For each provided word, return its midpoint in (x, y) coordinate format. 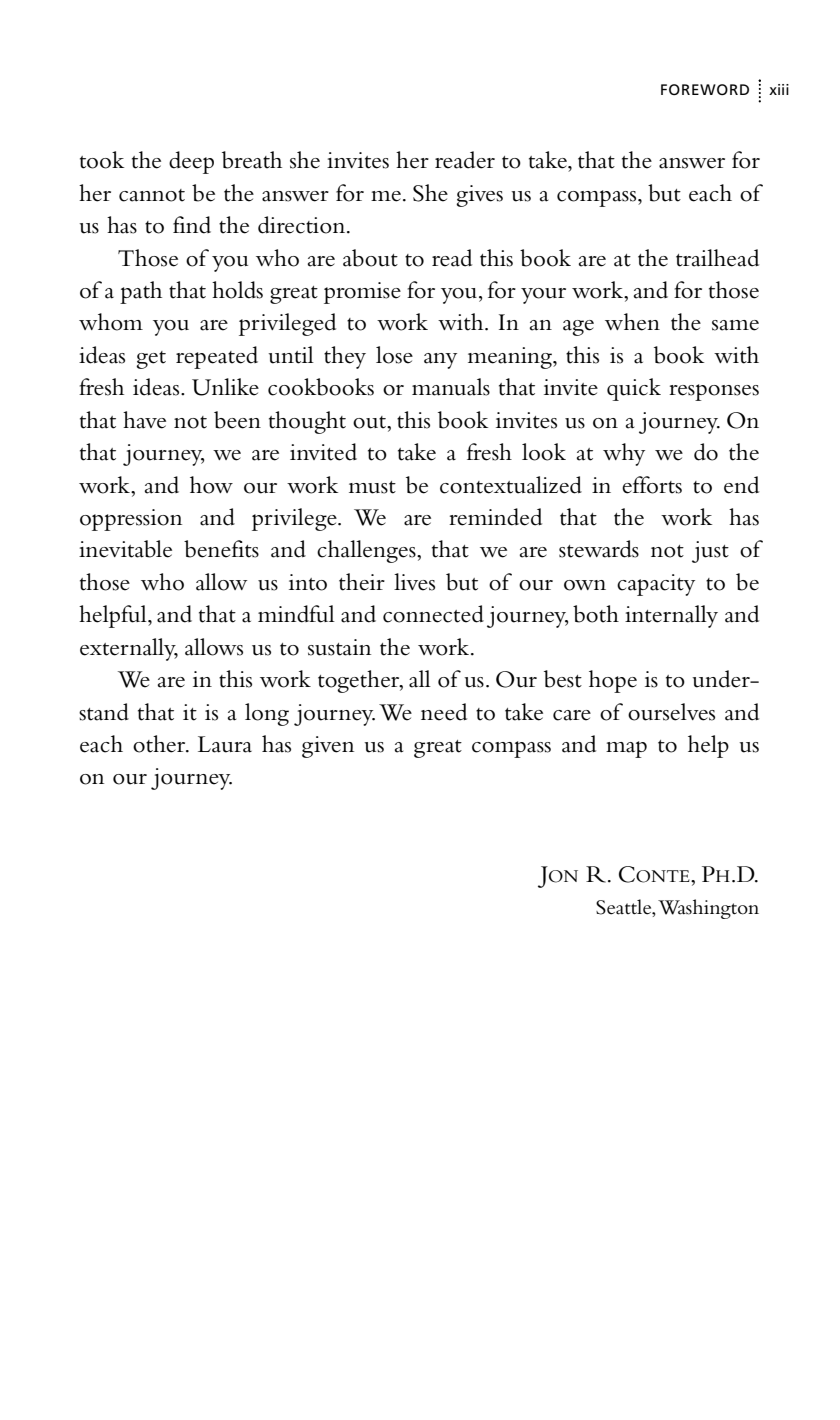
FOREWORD (705, 89)
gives (479, 196)
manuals (451, 387)
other (160, 744)
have (144, 420)
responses (714, 392)
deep (191, 162)
